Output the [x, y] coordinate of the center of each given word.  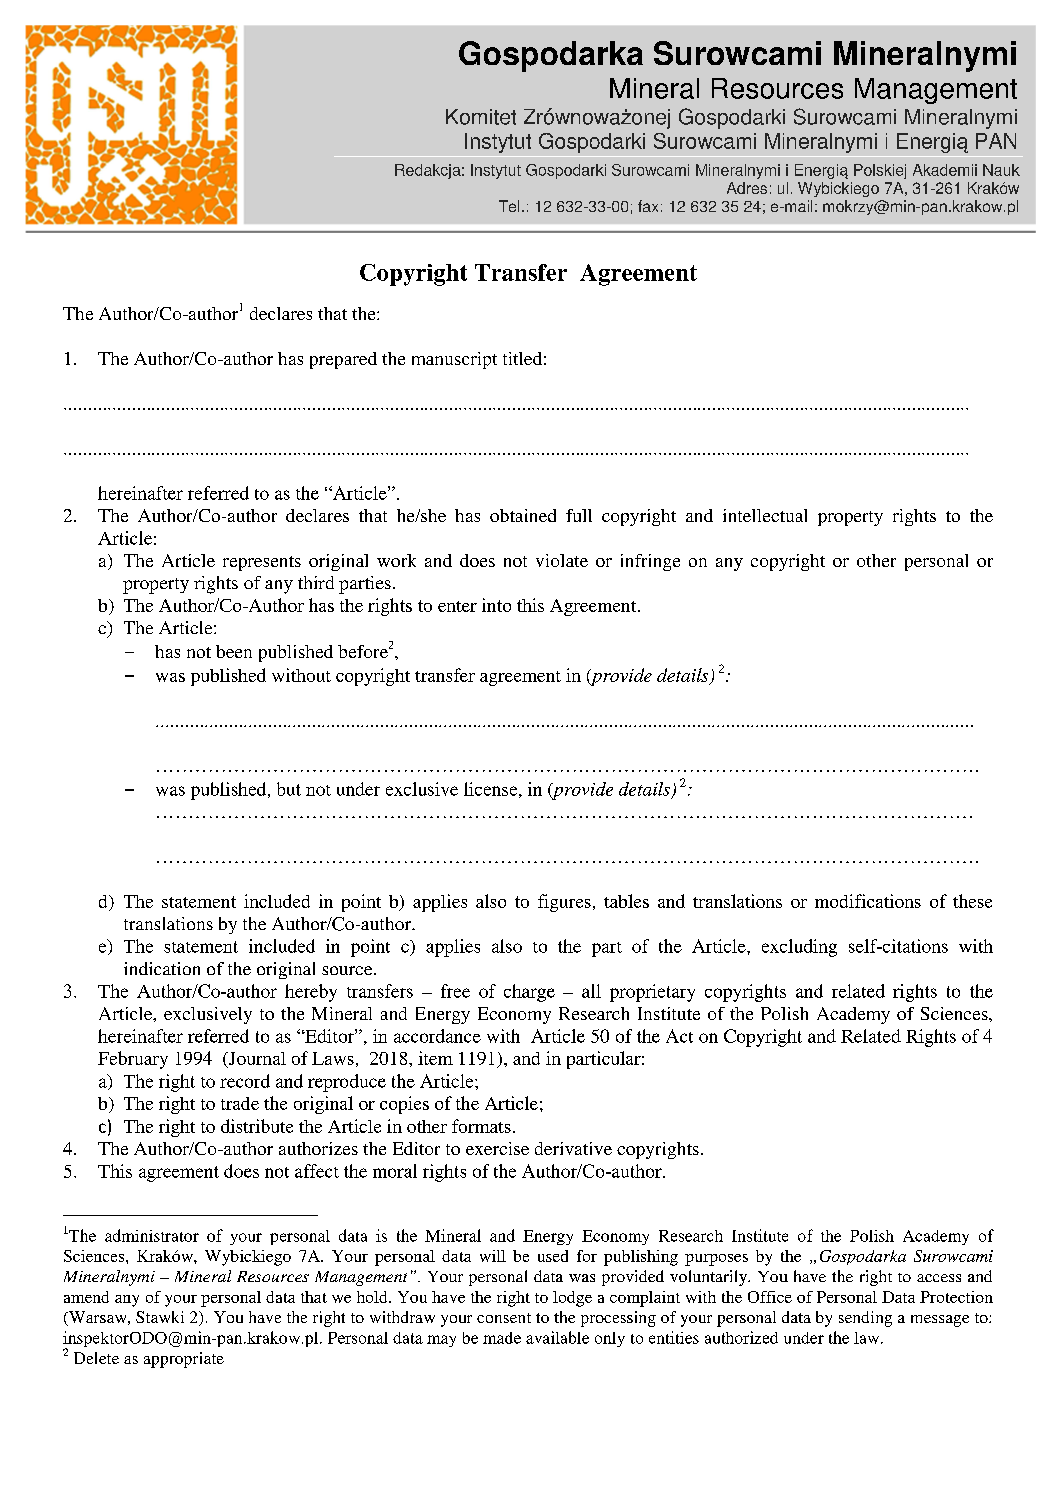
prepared [343, 360]
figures [564, 903]
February [133, 1060]
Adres [747, 188]
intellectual [765, 515]
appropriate [184, 1360]
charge [529, 993]
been [234, 651]
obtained [523, 515]
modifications [868, 901]
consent [504, 1318]
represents [262, 563]
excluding [799, 948]
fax [648, 206]
